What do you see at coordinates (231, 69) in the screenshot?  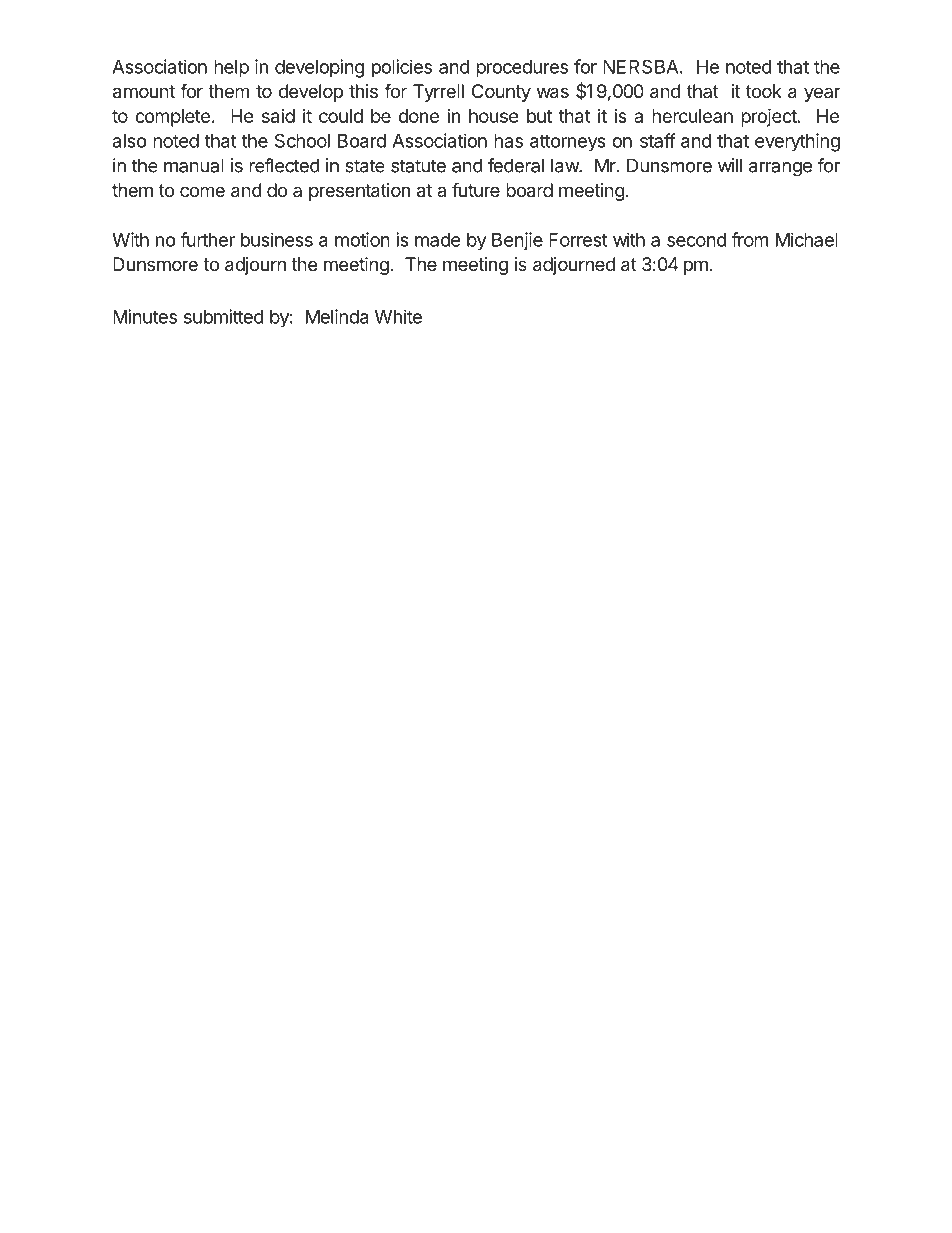 I see `help` at bounding box center [231, 69].
